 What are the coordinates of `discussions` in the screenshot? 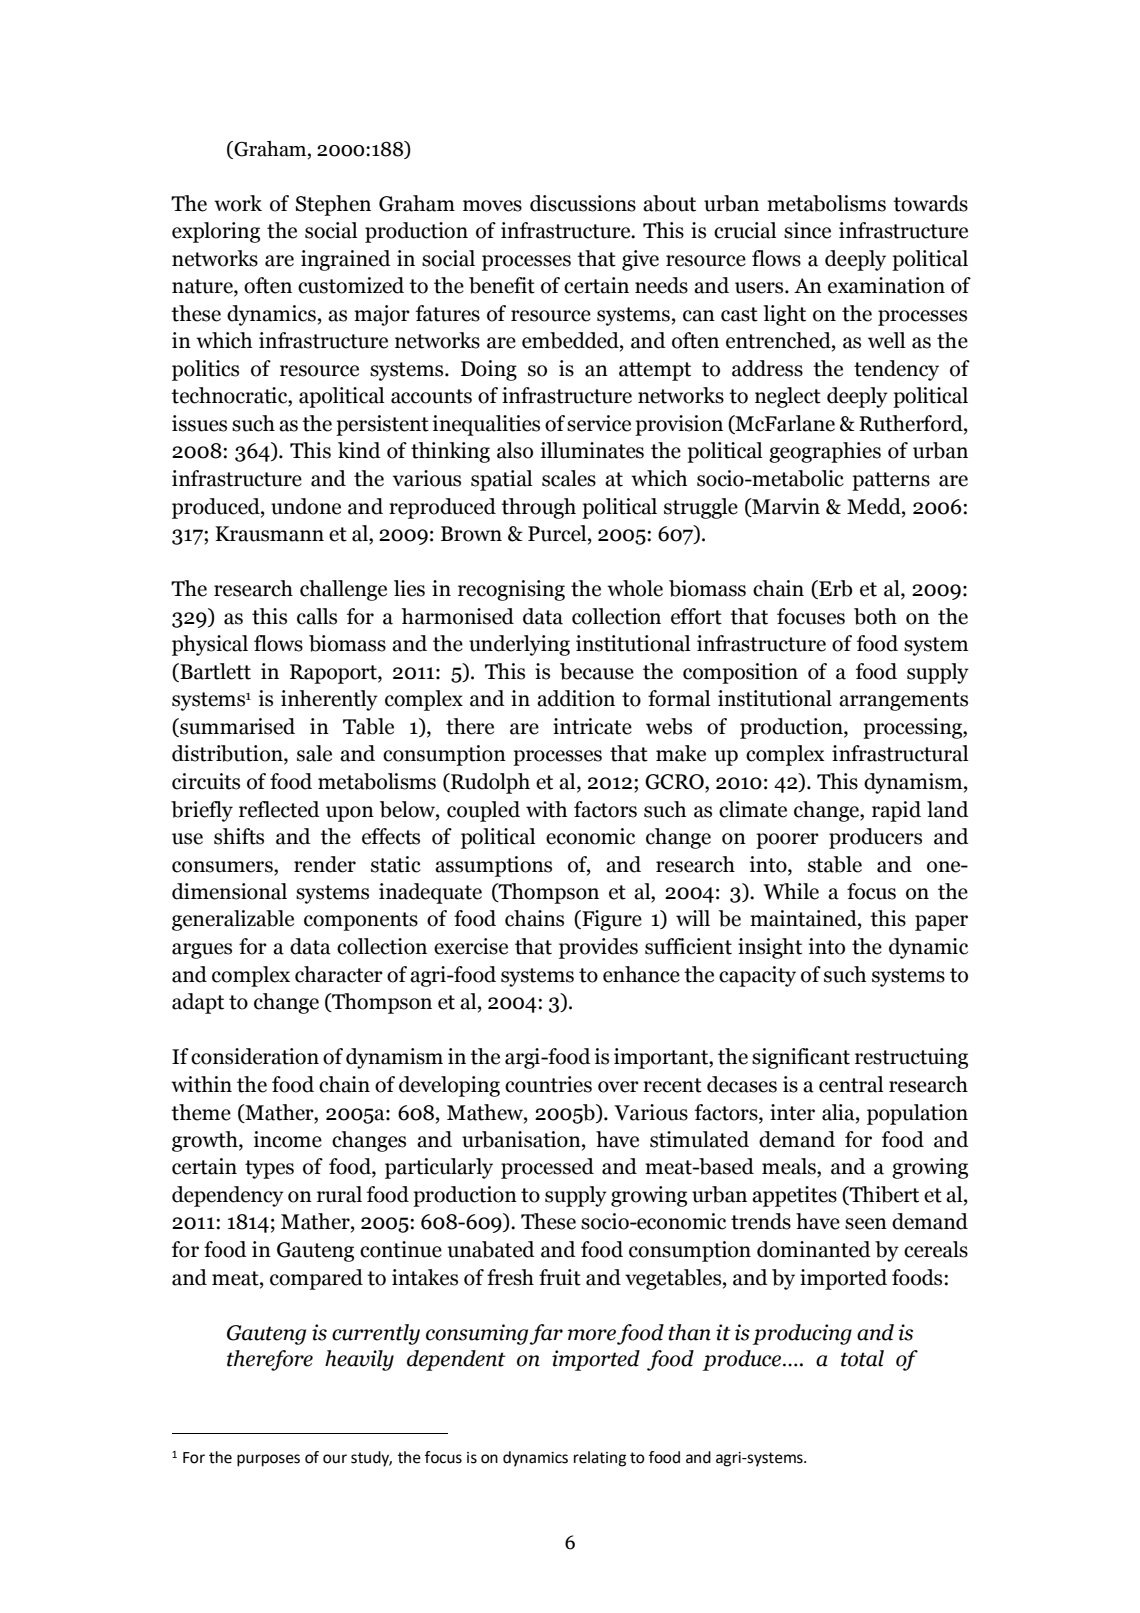 It's located at (583, 203).
